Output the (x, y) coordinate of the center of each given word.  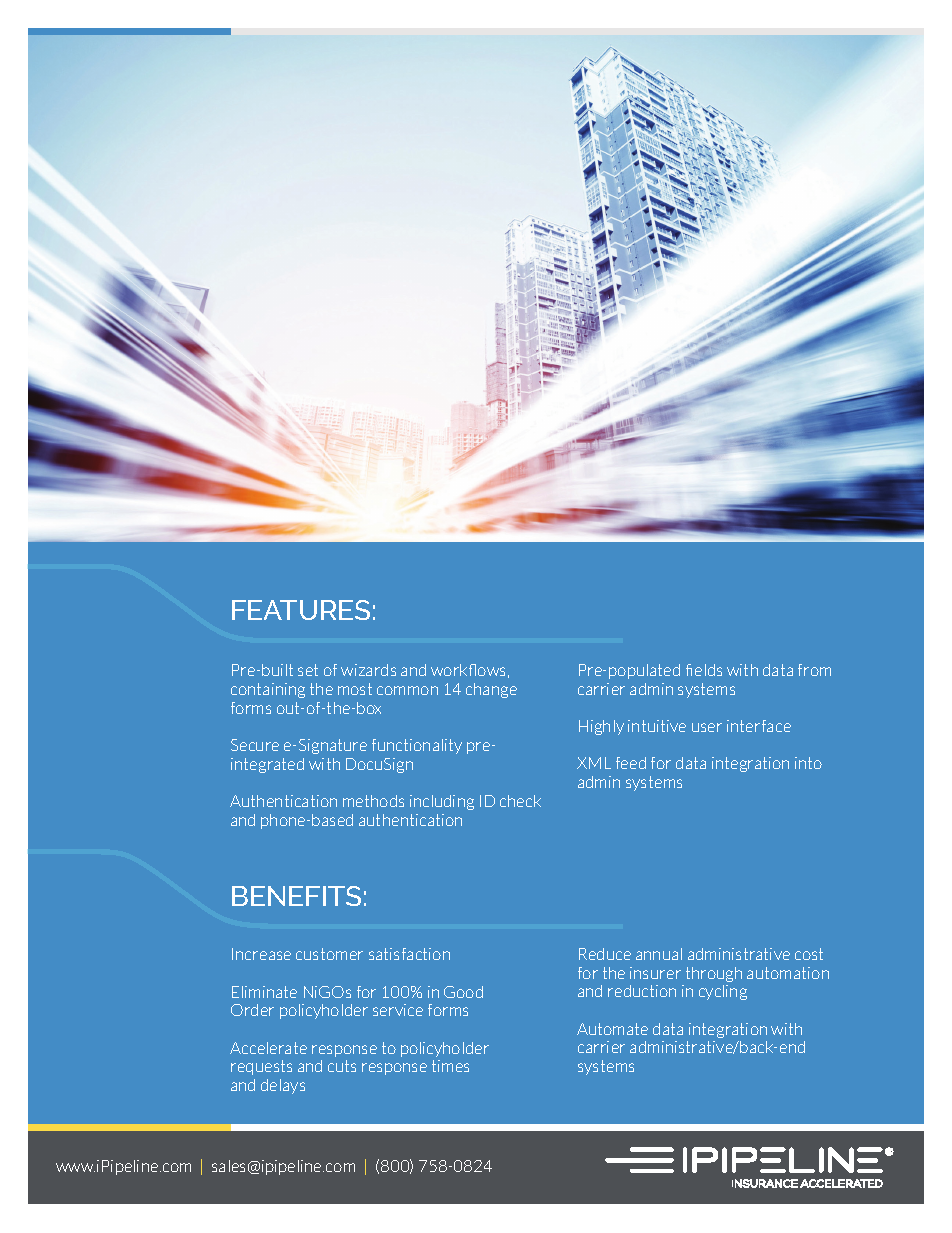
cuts (342, 1066)
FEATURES (301, 610)
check (520, 801)
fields (704, 670)
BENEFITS (296, 896)
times (450, 1066)
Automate (612, 1029)
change (491, 690)
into (808, 763)
